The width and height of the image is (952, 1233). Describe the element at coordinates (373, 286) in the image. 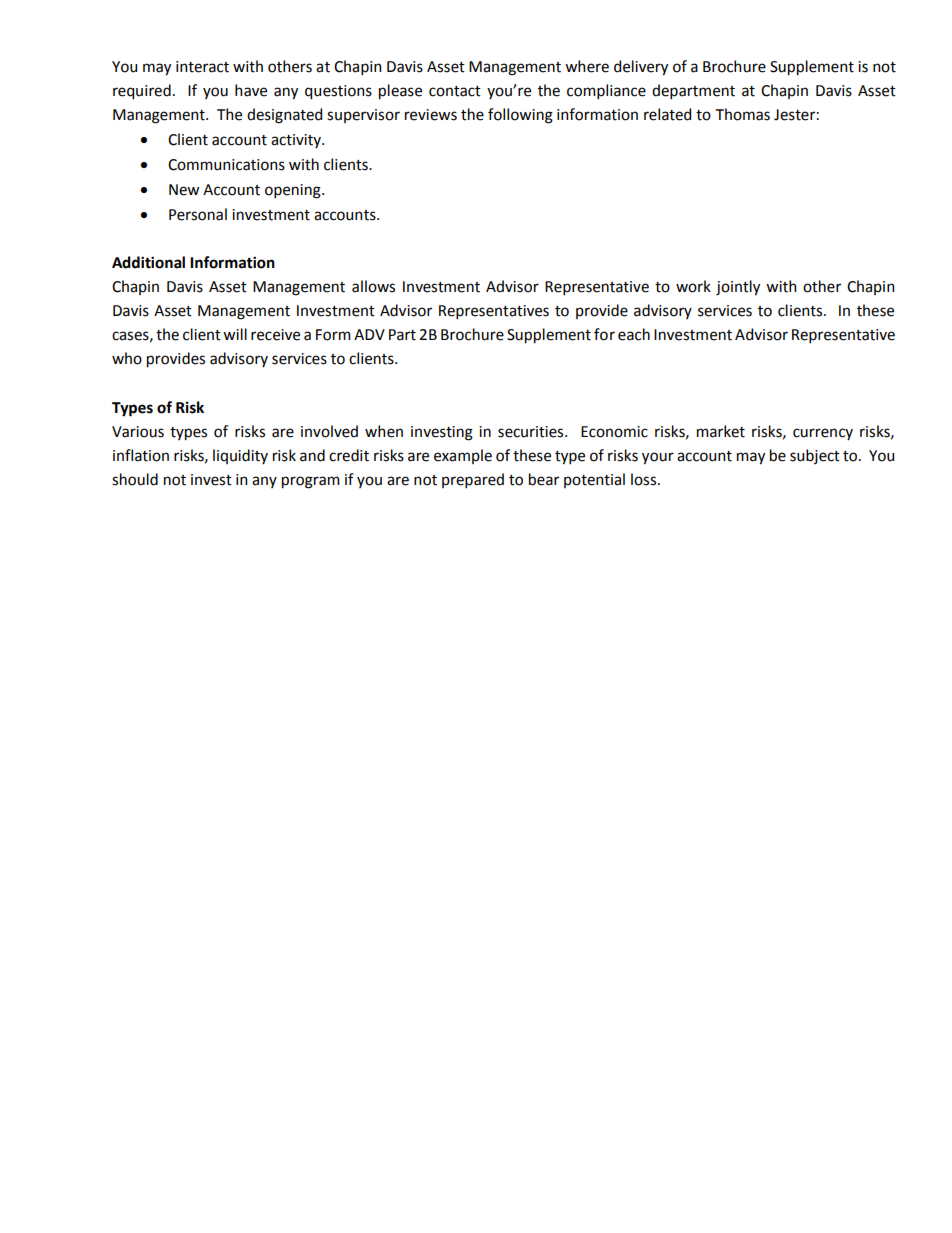

I see `allows` at that location.
